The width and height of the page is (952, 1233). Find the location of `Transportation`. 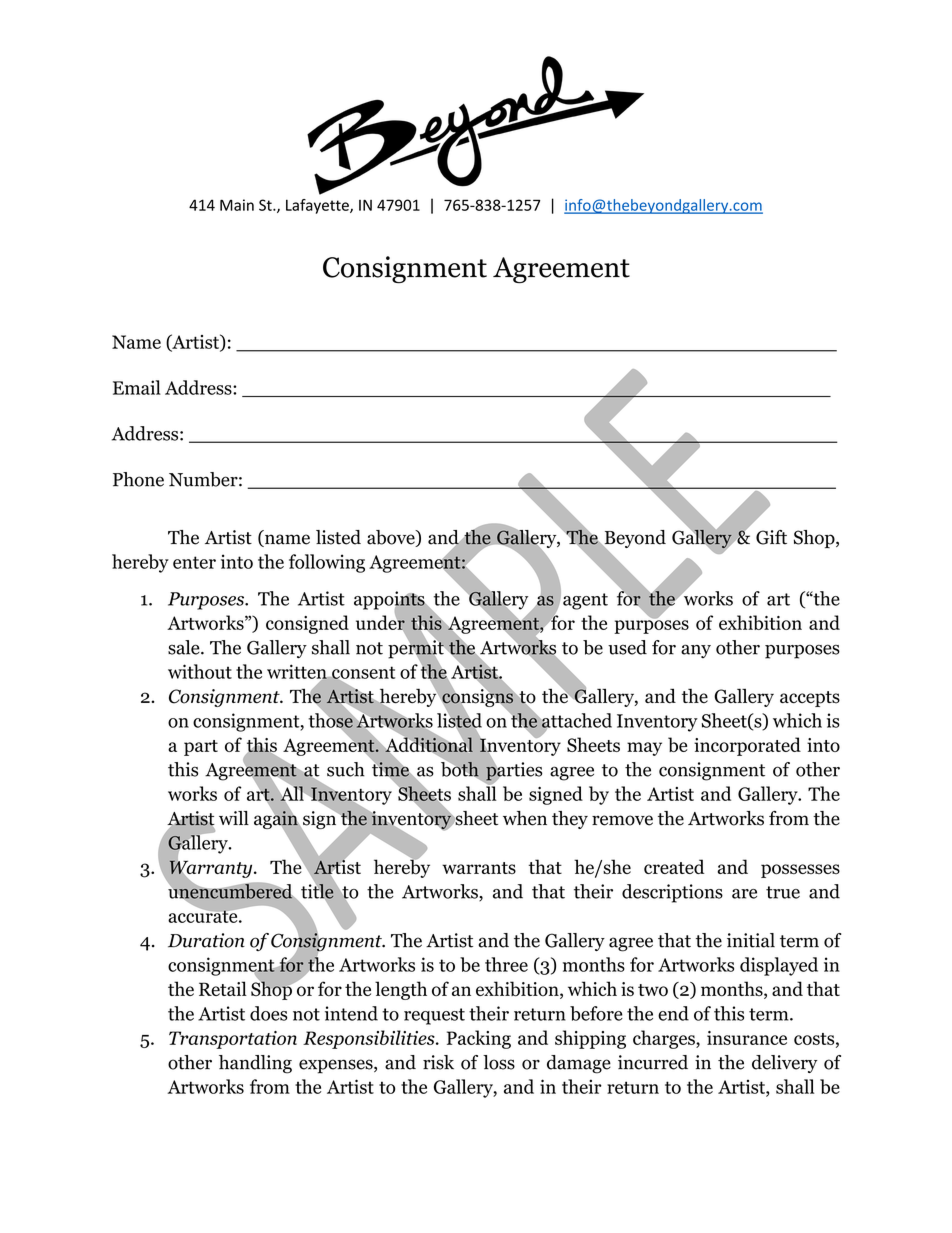

Transportation is located at coordinates (233, 1040).
